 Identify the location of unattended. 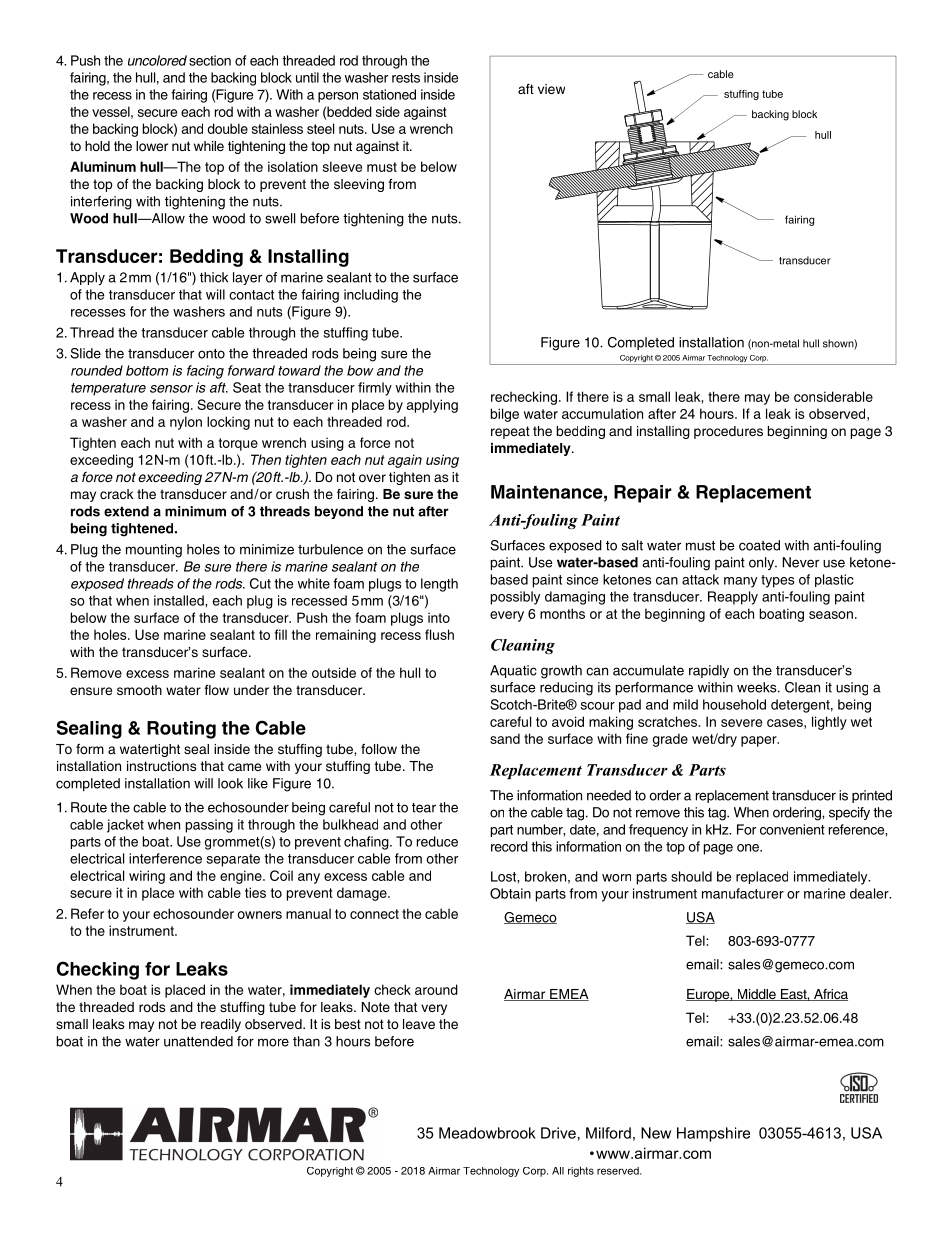
(198, 1041).
